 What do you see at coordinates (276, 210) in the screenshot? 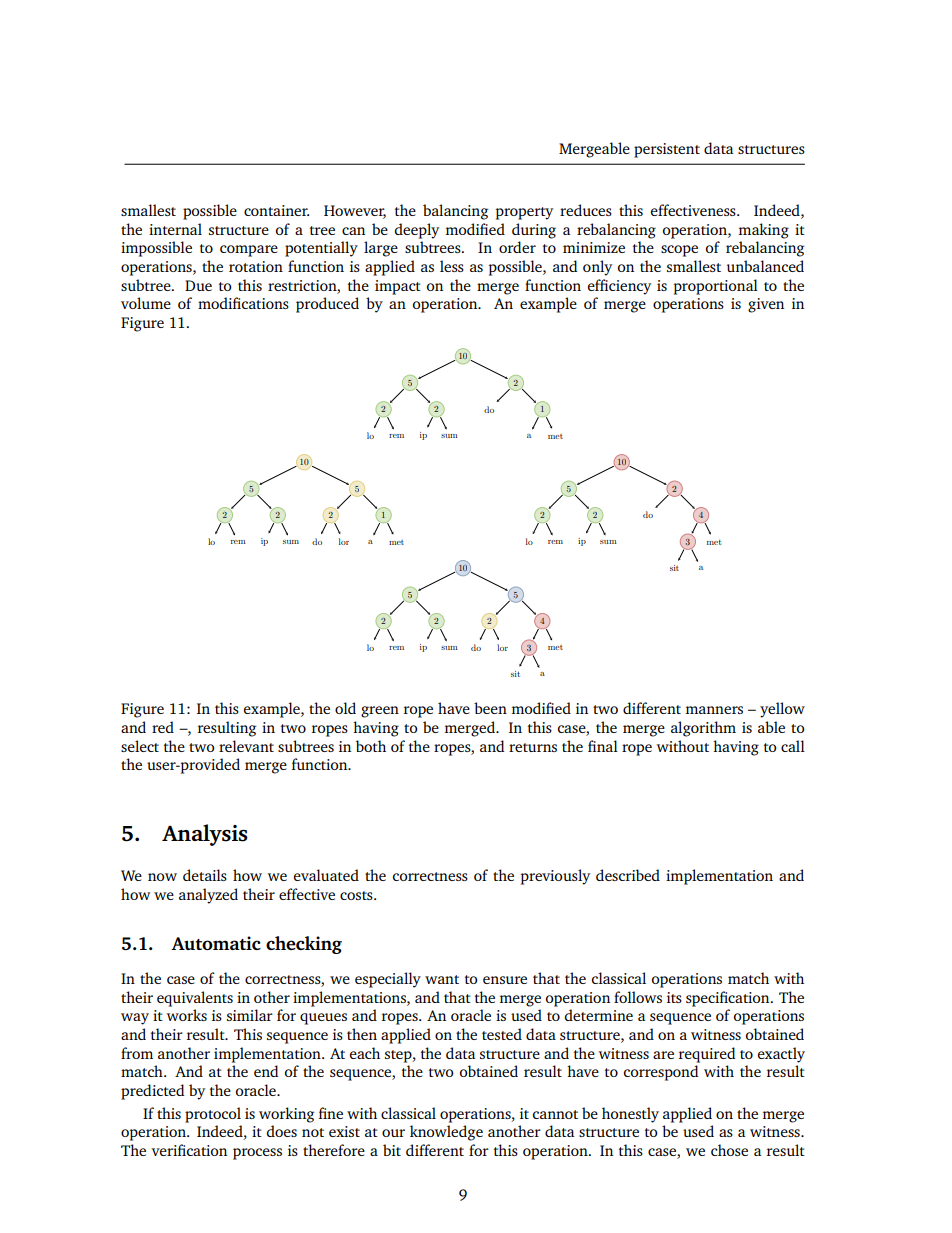
I see `container` at bounding box center [276, 210].
